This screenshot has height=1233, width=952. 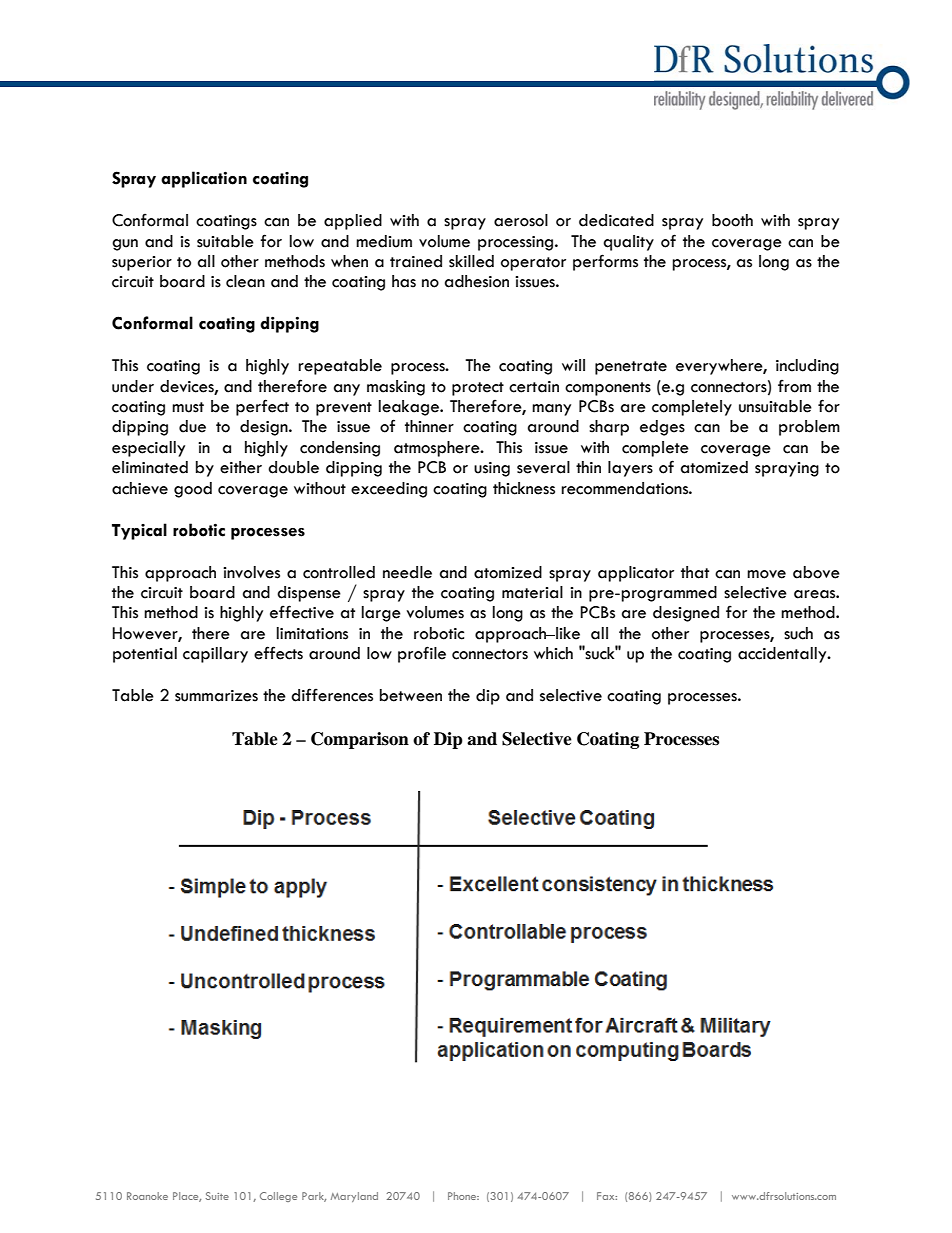 I want to click on booth, so click(x=732, y=220).
